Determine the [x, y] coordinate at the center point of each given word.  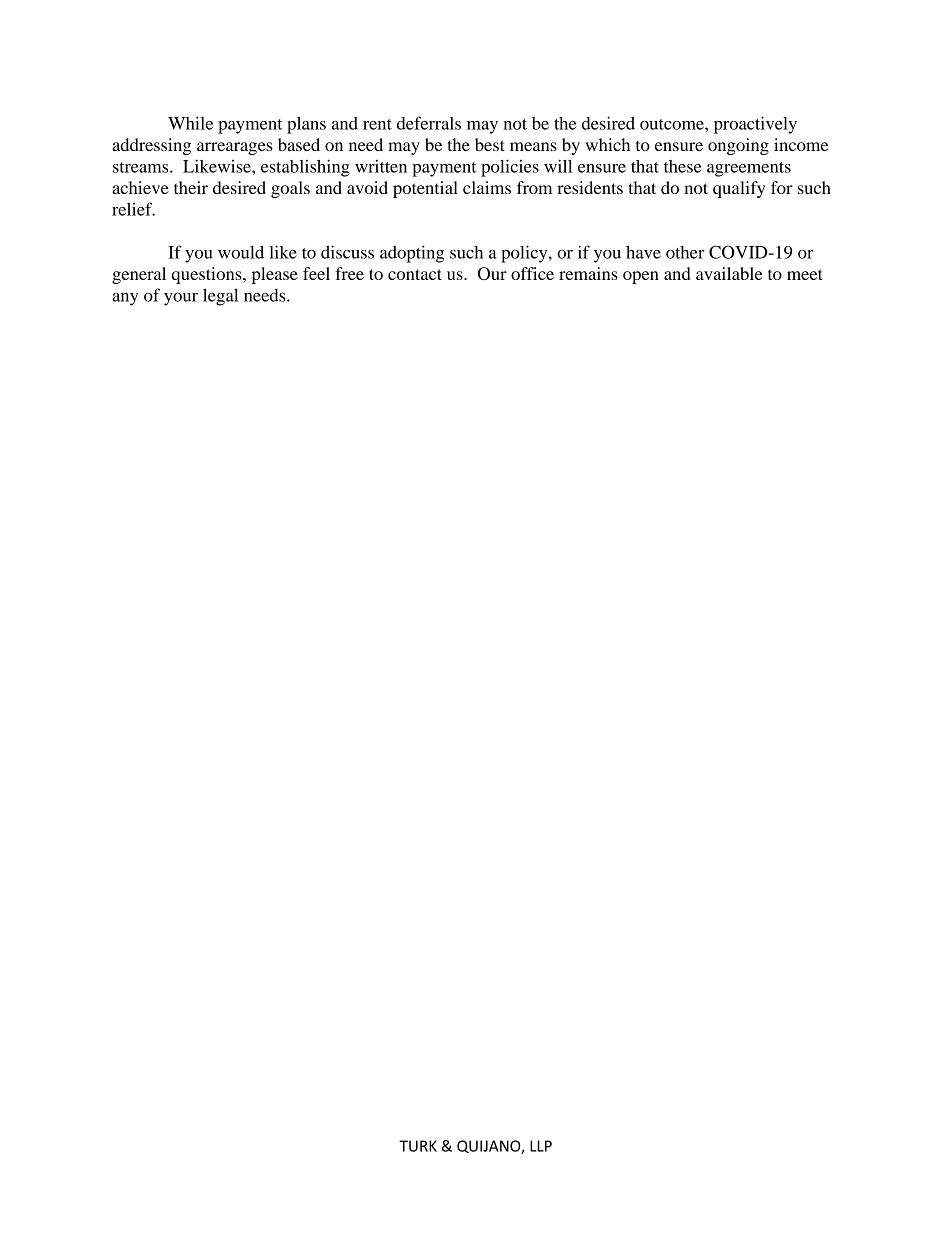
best [490, 144]
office [532, 273]
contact [415, 274]
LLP [541, 1146]
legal [220, 297]
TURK [418, 1146]
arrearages [235, 148]
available [729, 273]
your [181, 299]
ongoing [738, 146]
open [641, 277]
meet [805, 274]
